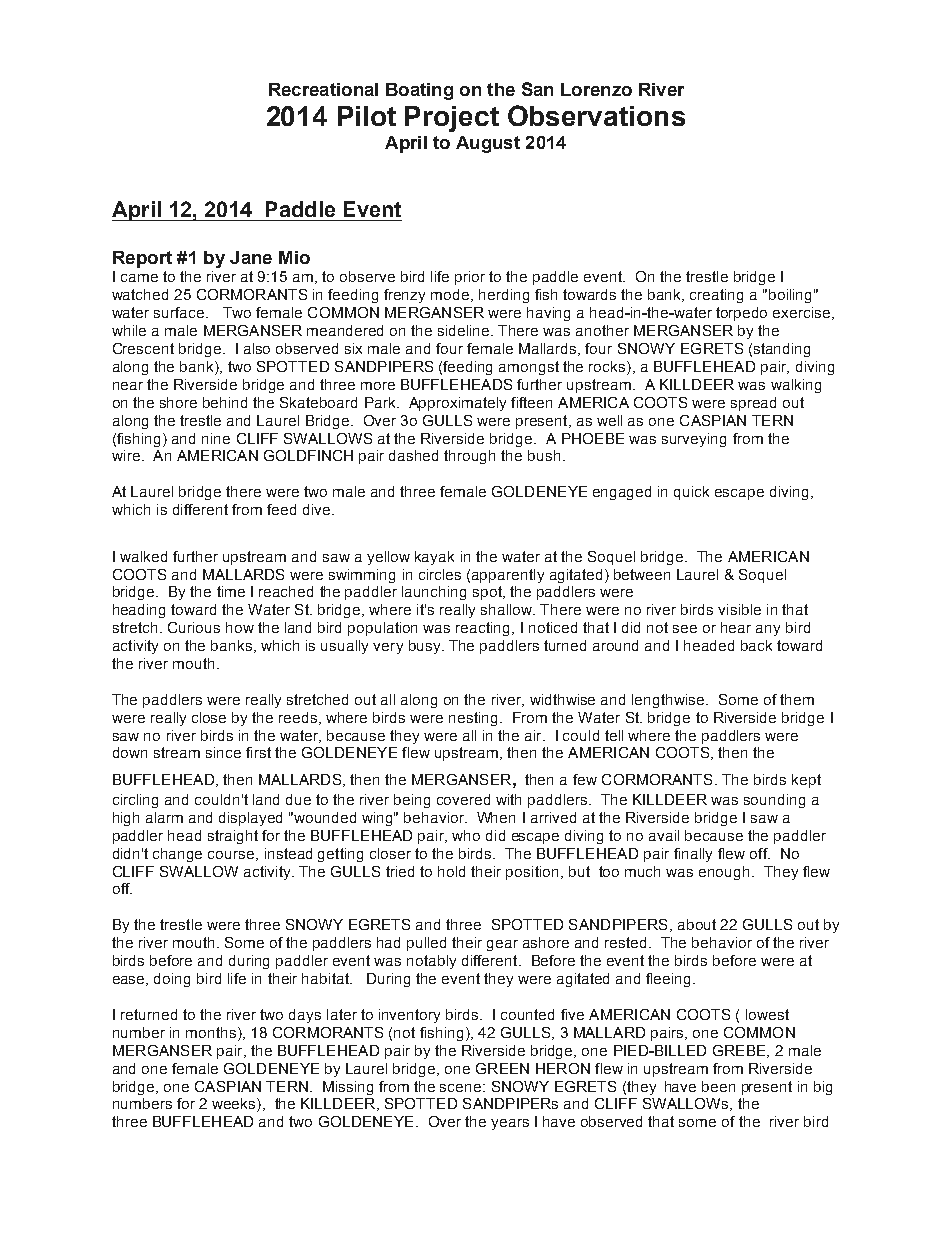 Image resolution: width=952 pixels, height=1233 pixels. Describe the element at coordinates (232, 856) in the screenshot. I see `course` at that location.
